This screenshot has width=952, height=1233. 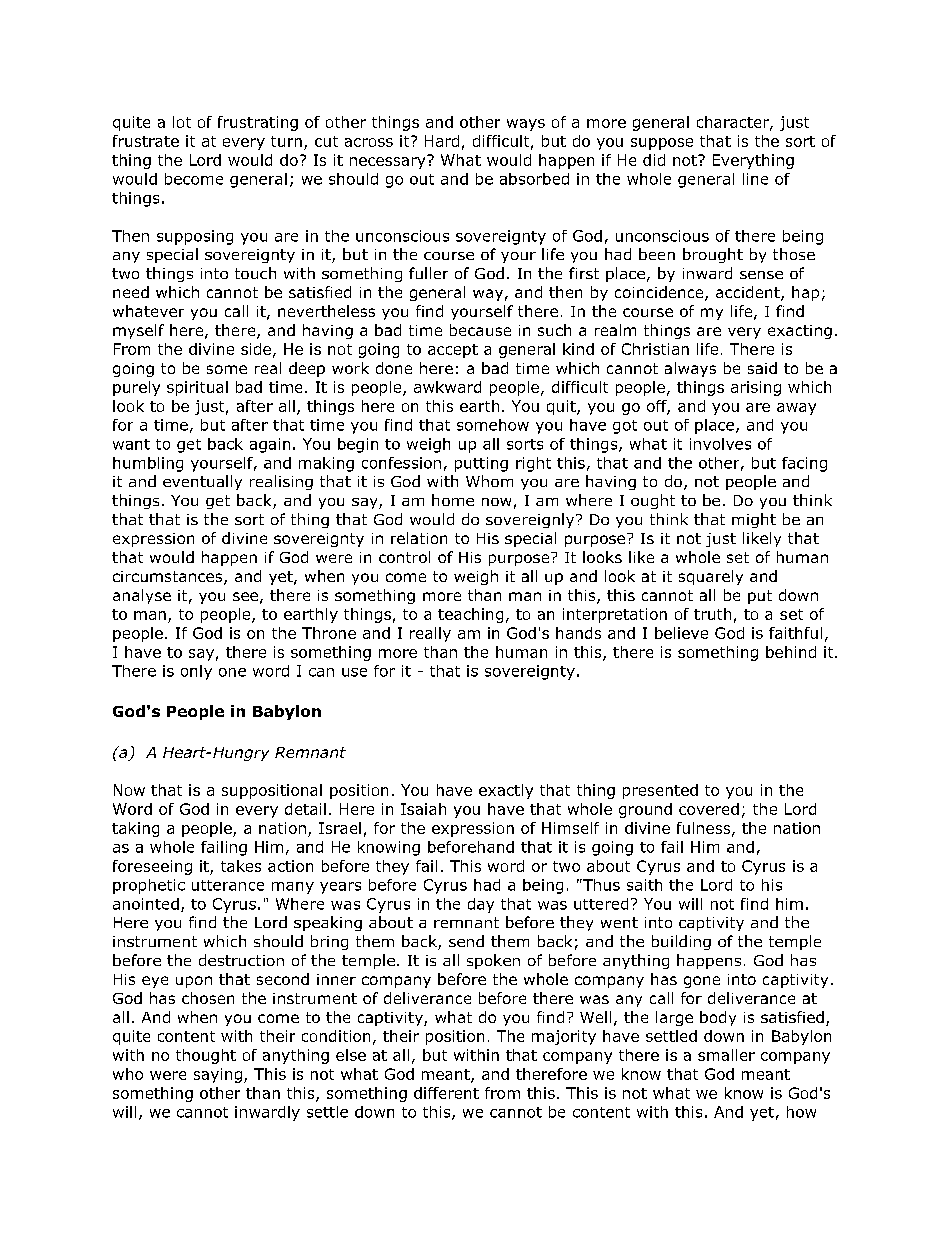 I want to click on spiritual, so click(x=197, y=388).
